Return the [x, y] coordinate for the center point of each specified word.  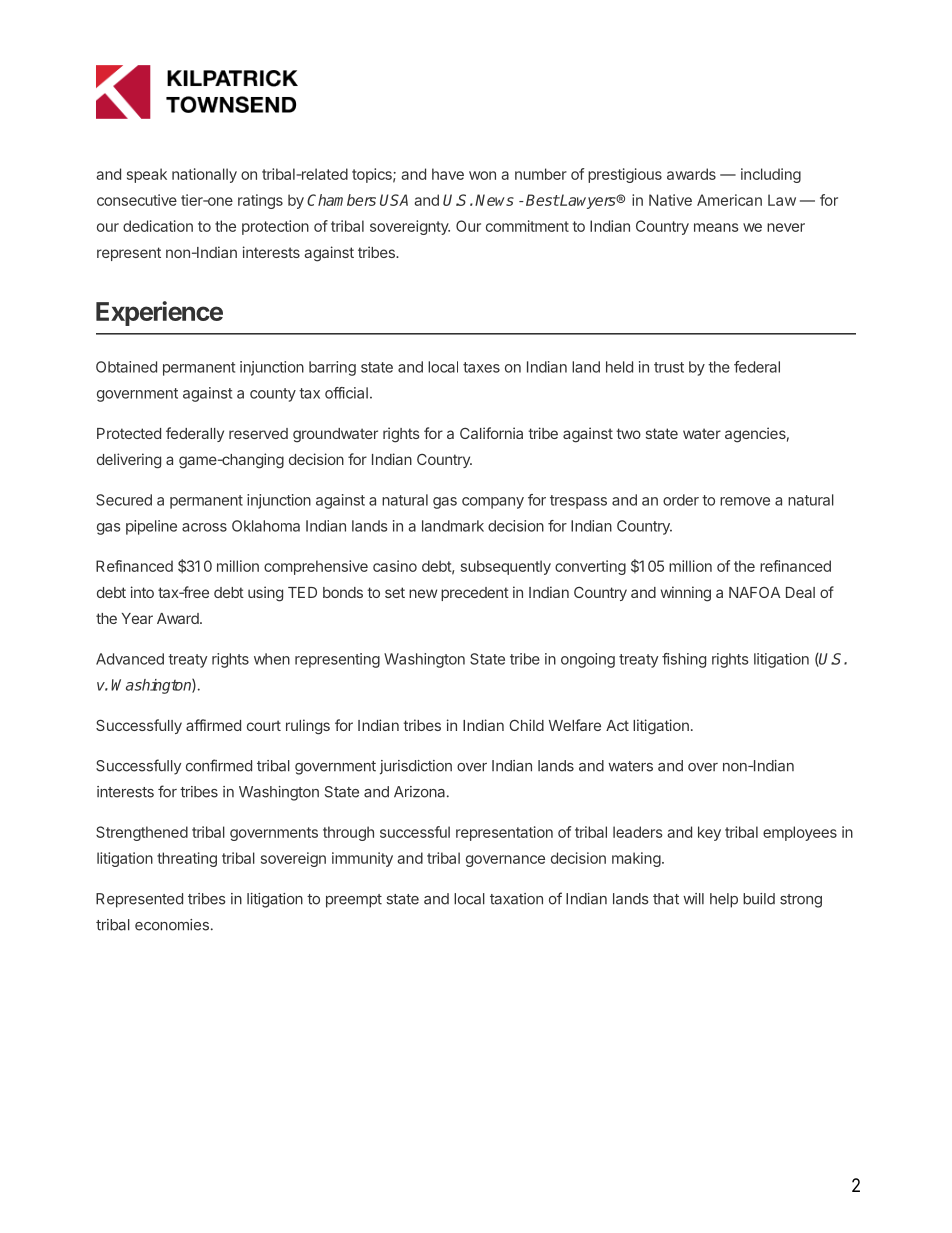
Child [526, 725]
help [724, 900]
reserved [258, 433]
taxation [516, 899]
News [494, 200]
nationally [204, 175]
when [272, 659]
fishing [684, 660]
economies [172, 925]
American [729, 200]
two [628, 433]
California [491, 433]
